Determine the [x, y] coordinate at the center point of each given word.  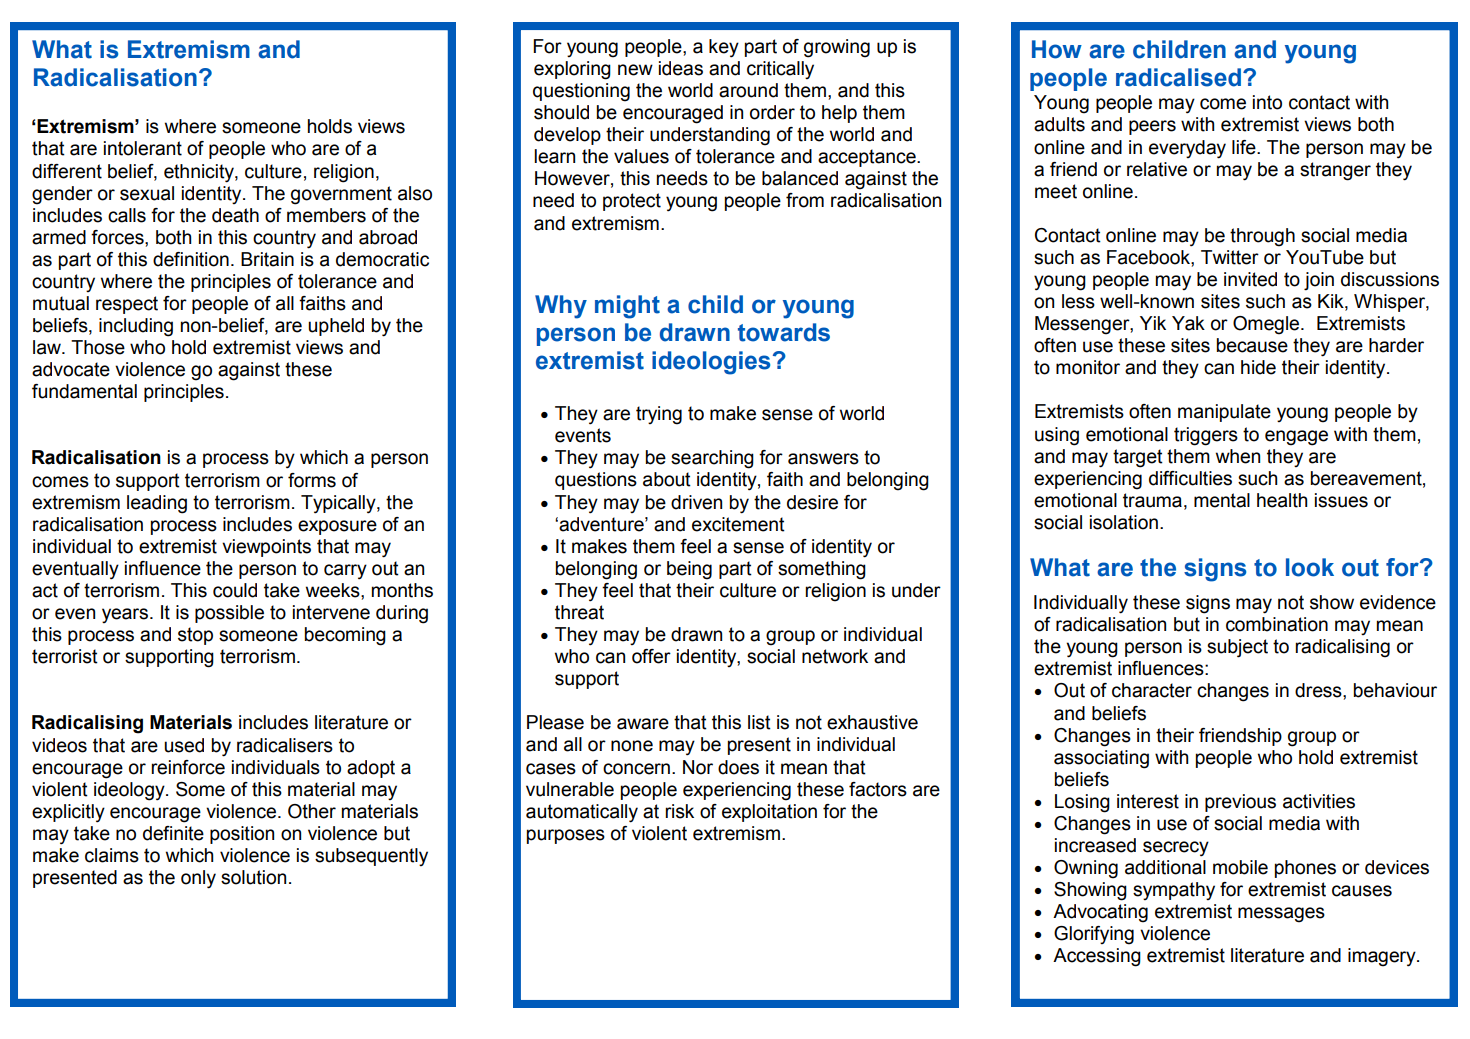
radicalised [1178, 77]
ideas [681, 68]
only [198, 879]
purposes [566, 836]
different [67, 171]
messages [1281, 915]
